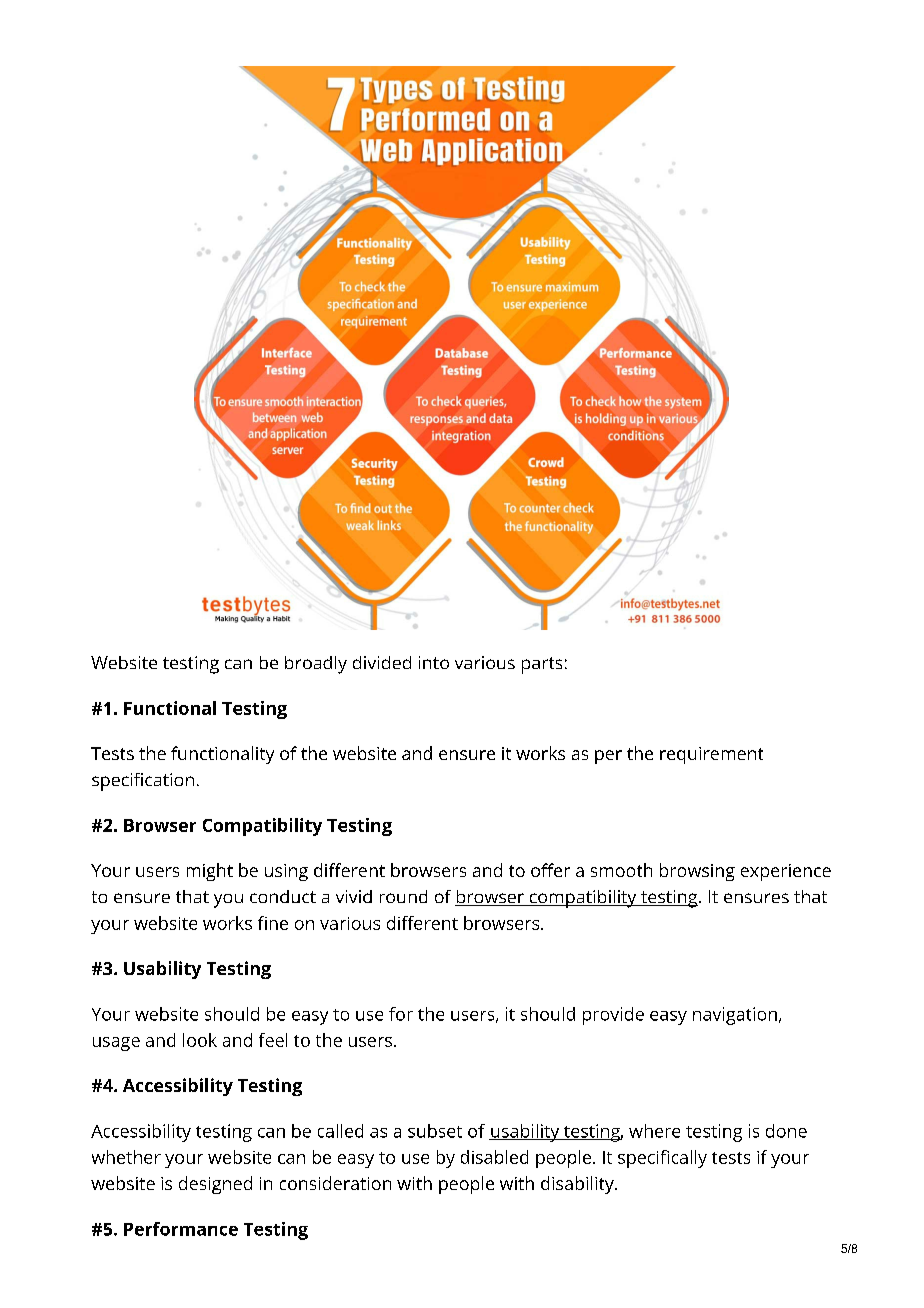 The height and width of the screenshot is (1308, 924). Describe the element at coordinates (435, 1131) in the screenshot. I see `subset` at that location.
